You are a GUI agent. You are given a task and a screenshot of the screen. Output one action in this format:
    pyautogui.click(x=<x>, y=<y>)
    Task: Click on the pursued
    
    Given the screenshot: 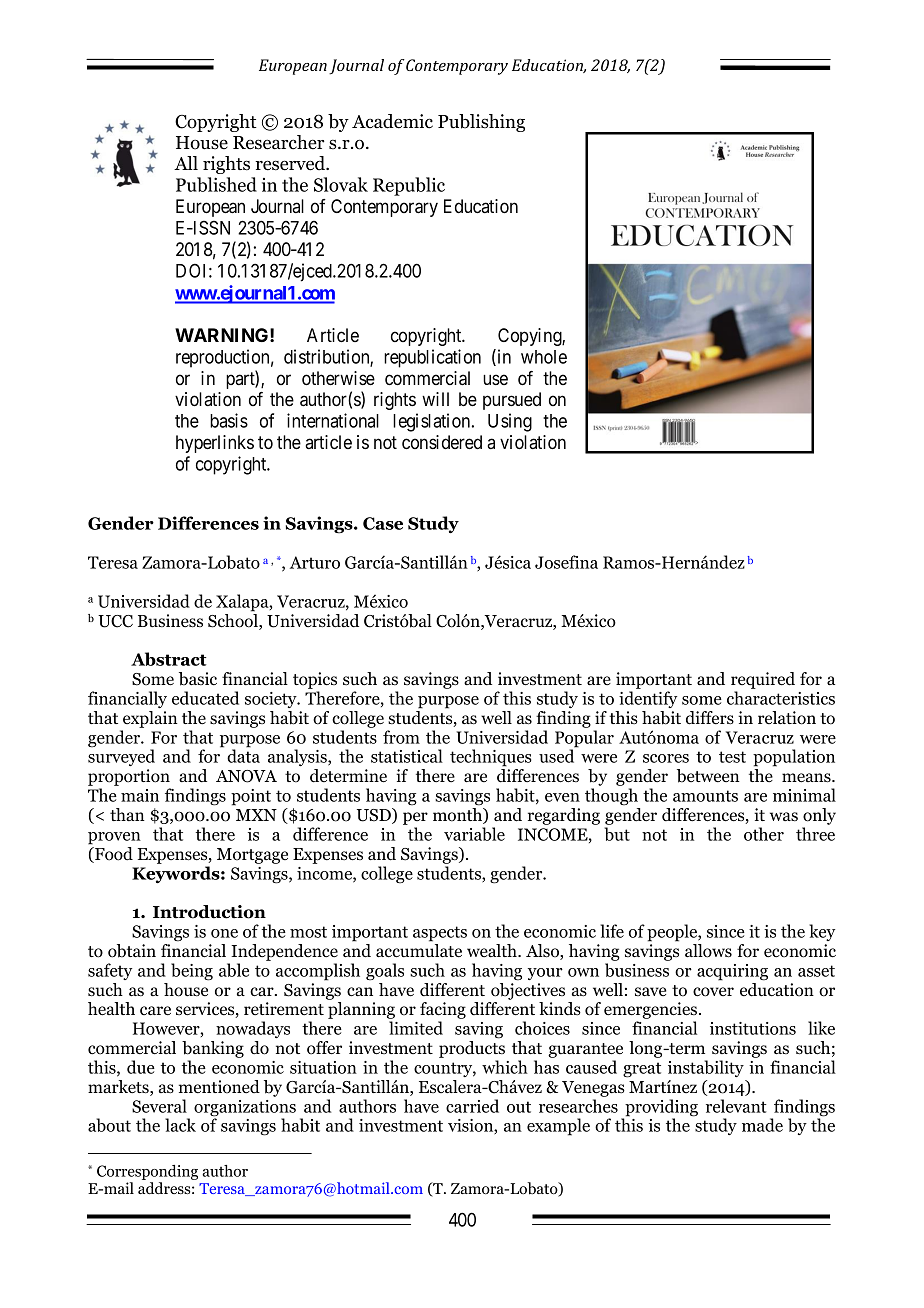 What is the action you would take?
    pyautogui.click(x=512, y=401)
